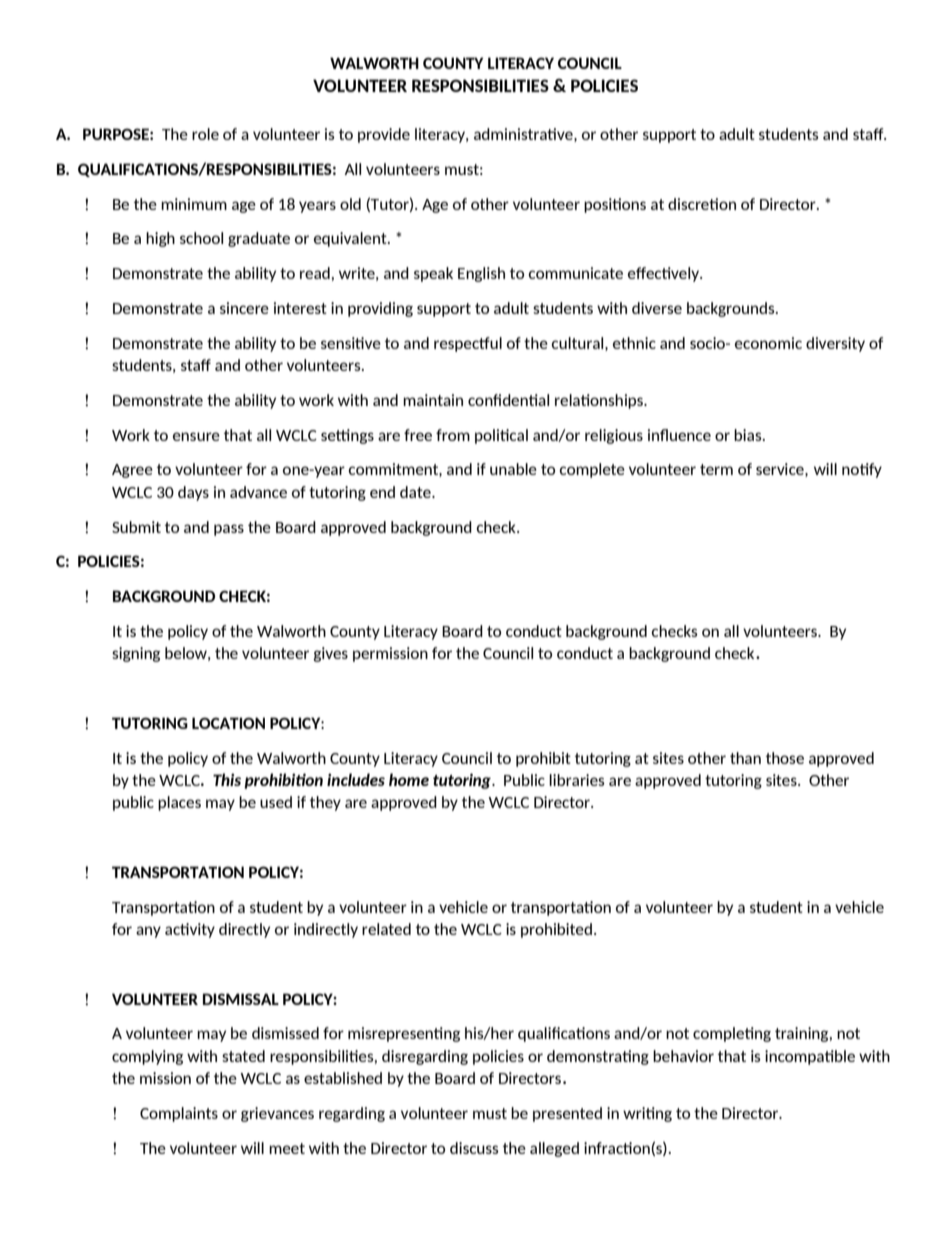 The image size is (952, 1233). Describe the element at coordinates (227, 779) in the screenshot. I see `This` at that location.
